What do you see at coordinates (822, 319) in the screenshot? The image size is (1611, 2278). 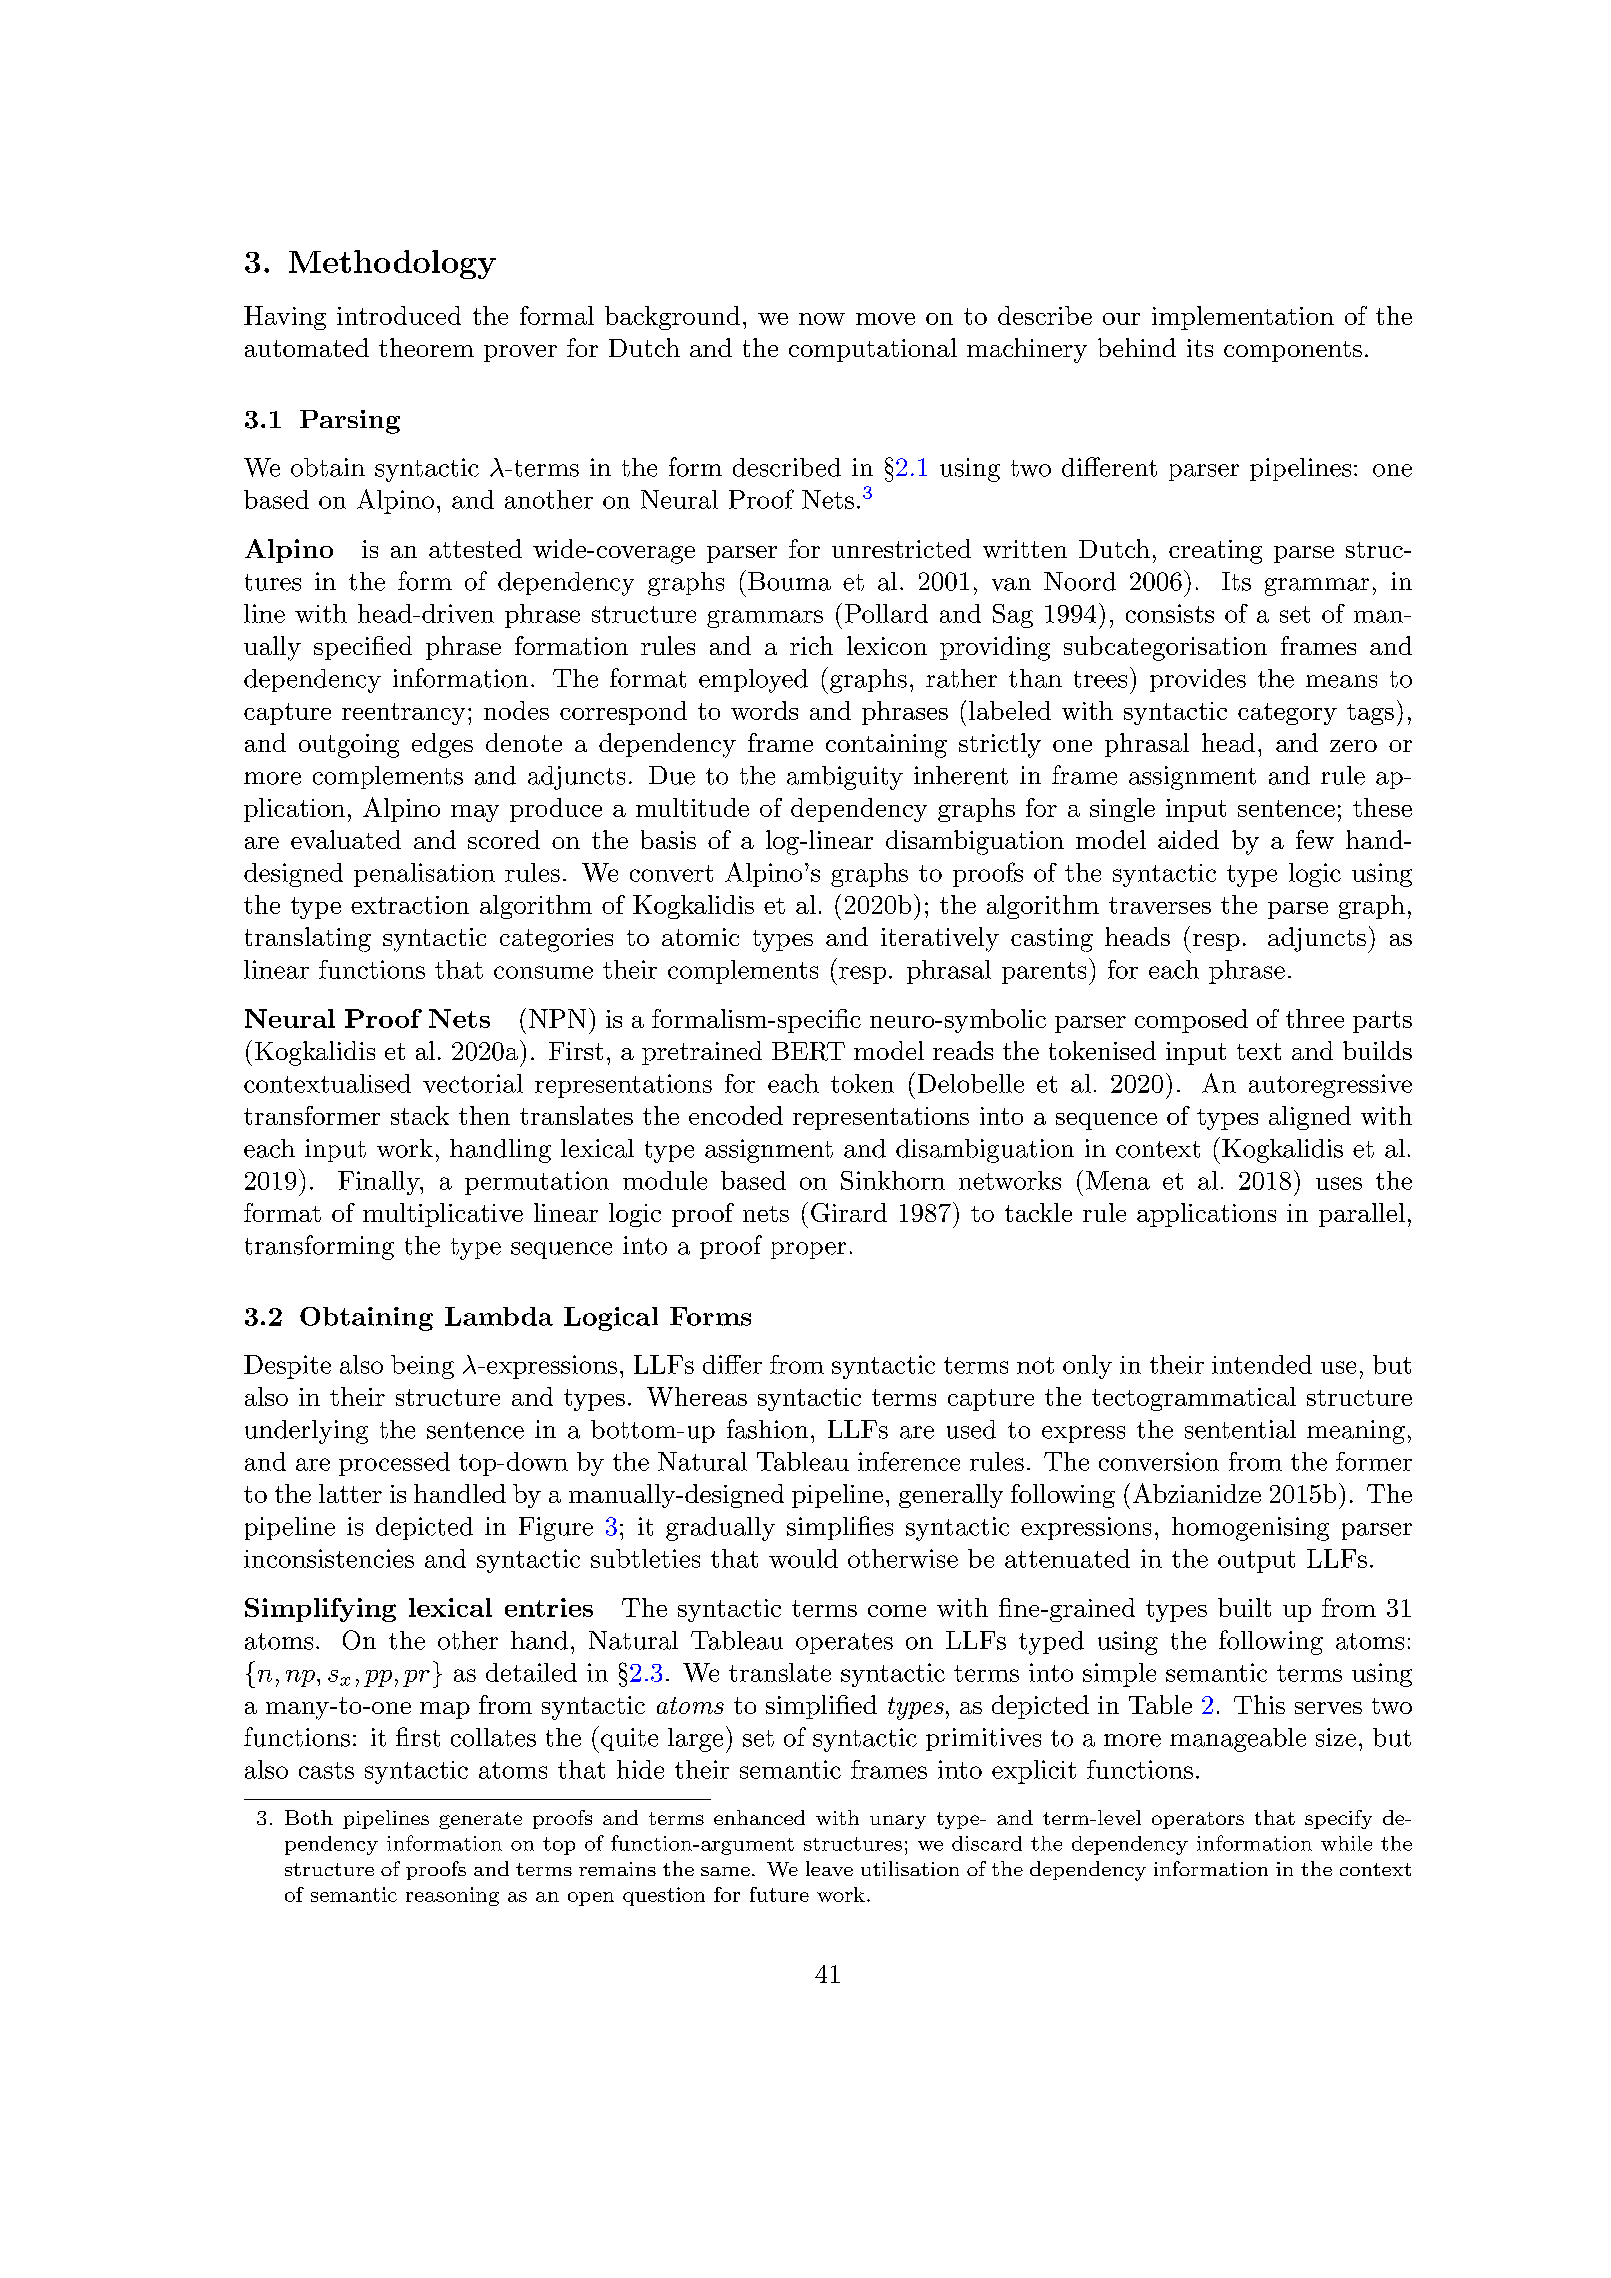 I see `now` at bounding box center [822, 319].
